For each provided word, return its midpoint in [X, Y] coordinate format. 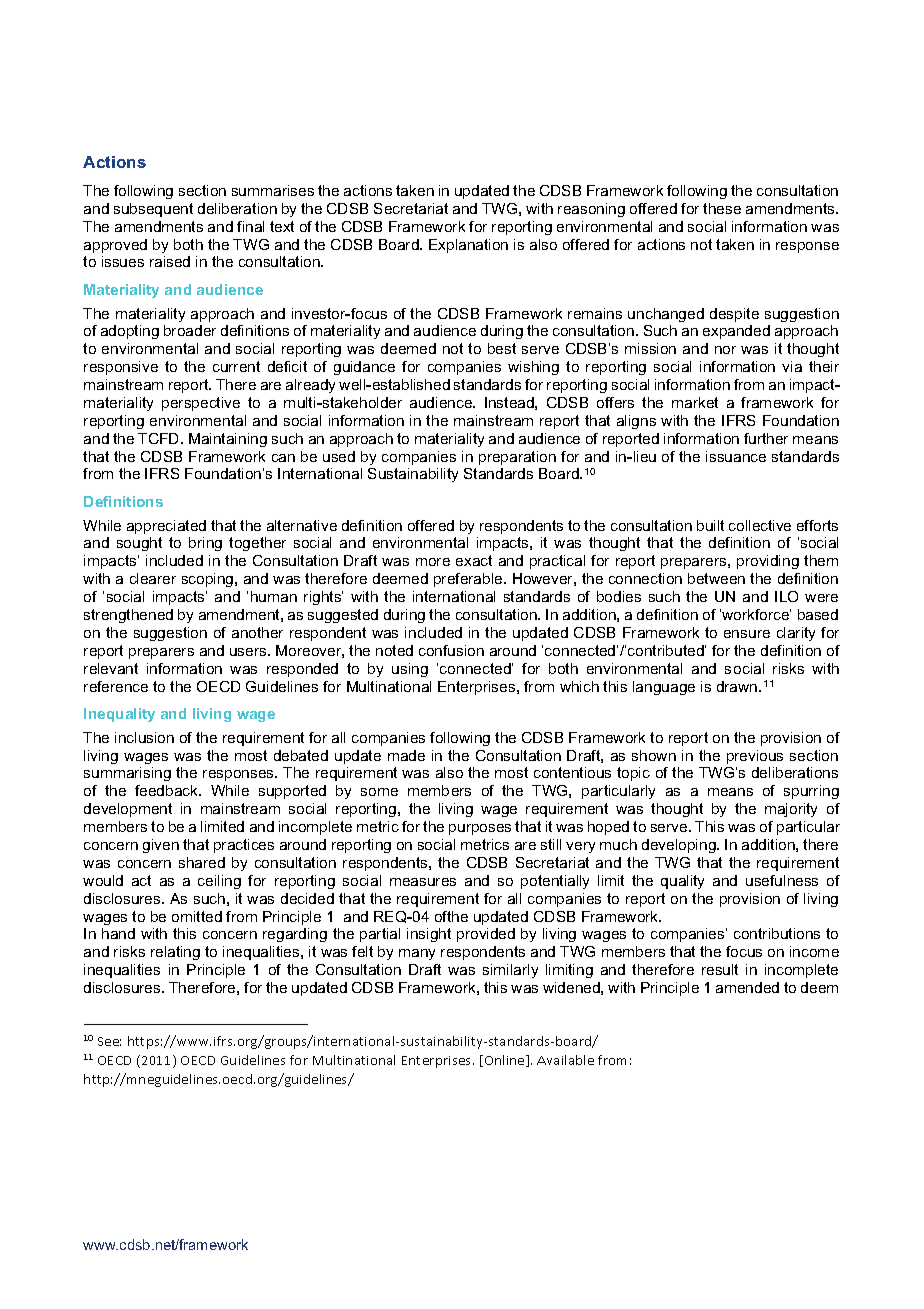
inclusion [144, 737]
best [502, 348]
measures [423, 882]
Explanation [468, 246]
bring [205, 544]
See [109, 1041]
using [410, 670]
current [236, 366]
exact [474, 560]
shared [202, 862]
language [664, 688]
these [722, 208]
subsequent [153, 210]
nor [725, 350]
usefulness [782, 880]
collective [760, 525]
